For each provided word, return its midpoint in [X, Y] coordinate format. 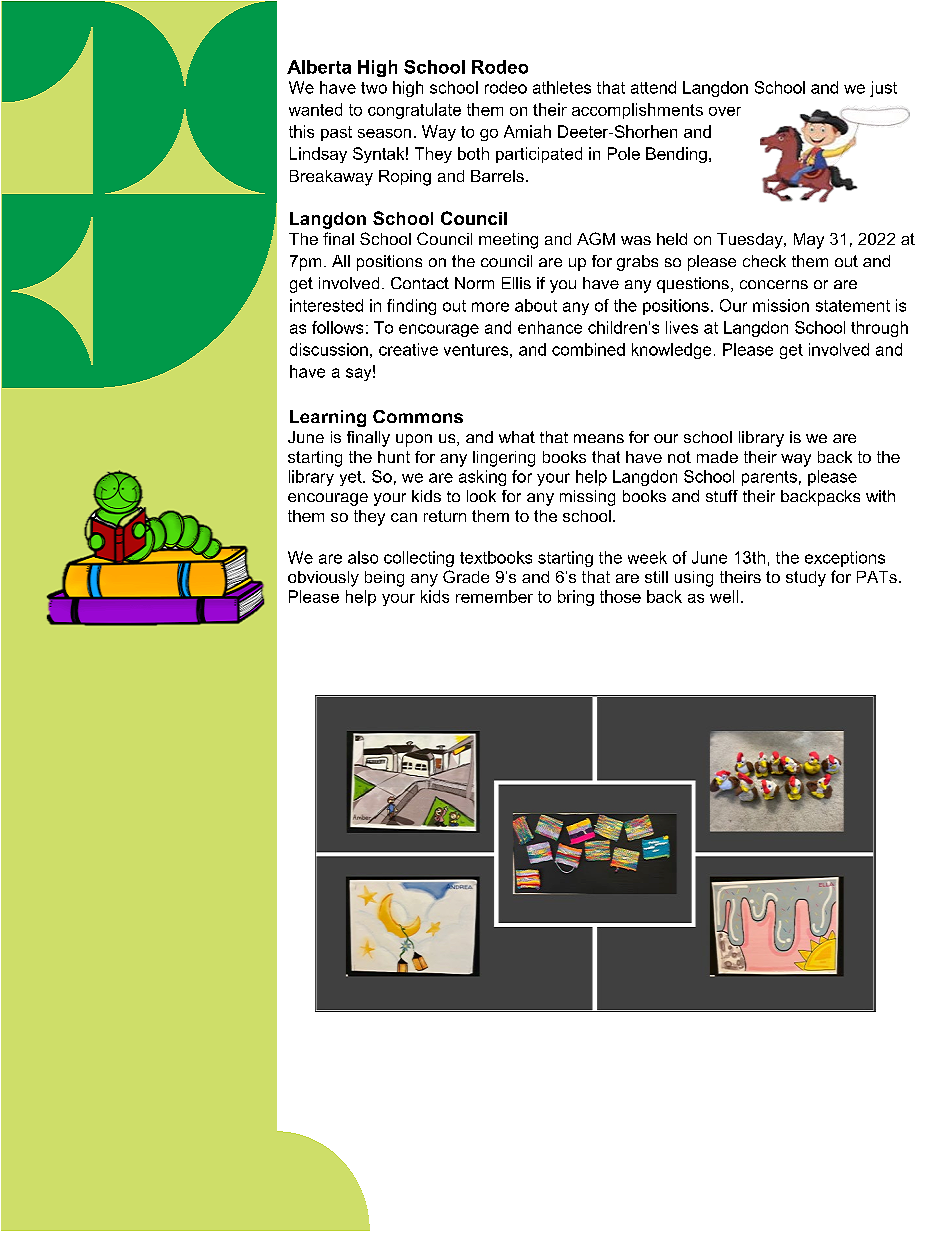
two [374, 88]
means [599, 438]
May [809, 241]
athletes [562, 87]
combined [588, 349]
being [384, 579]
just [883, 89]
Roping [405, 178]
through [879, 329]
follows [337, 327]
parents [769, 478]
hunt [394, 457]
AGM [596, 238]
